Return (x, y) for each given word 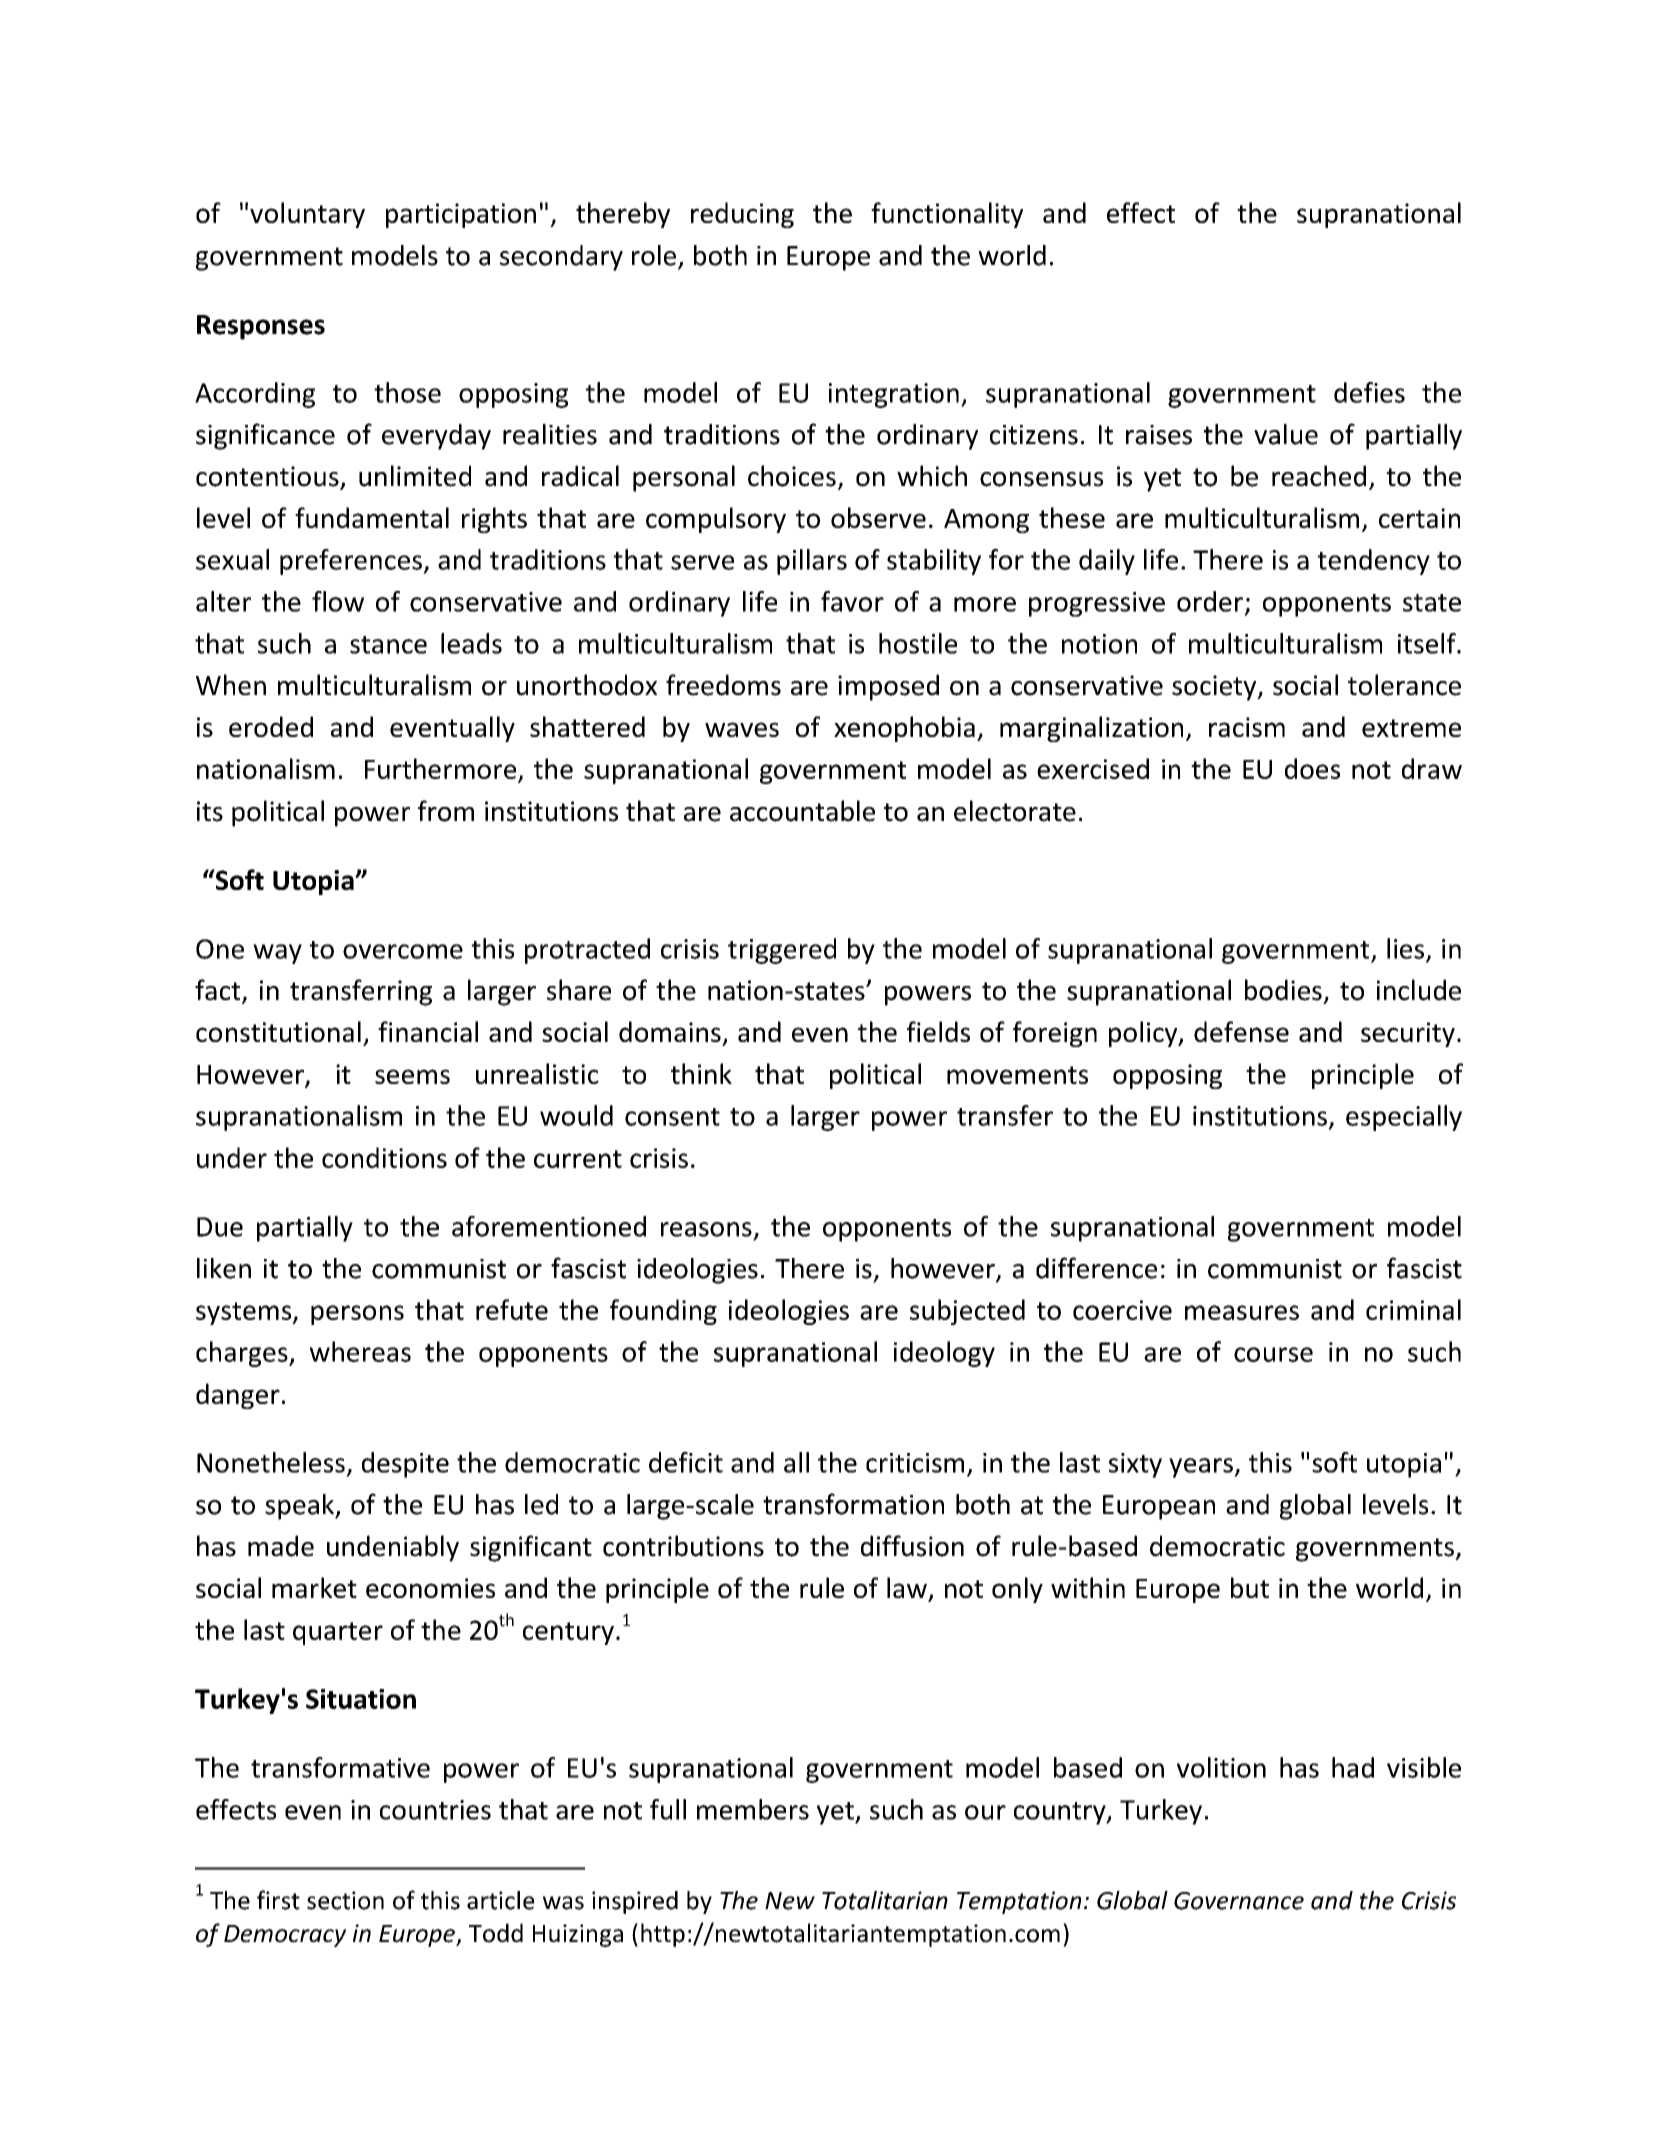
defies (1369, 392)
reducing (742, 215)
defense (1241, 1031)
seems (412, 1076)
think (701, 1073)
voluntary (307, 215)
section (345, 1900)
